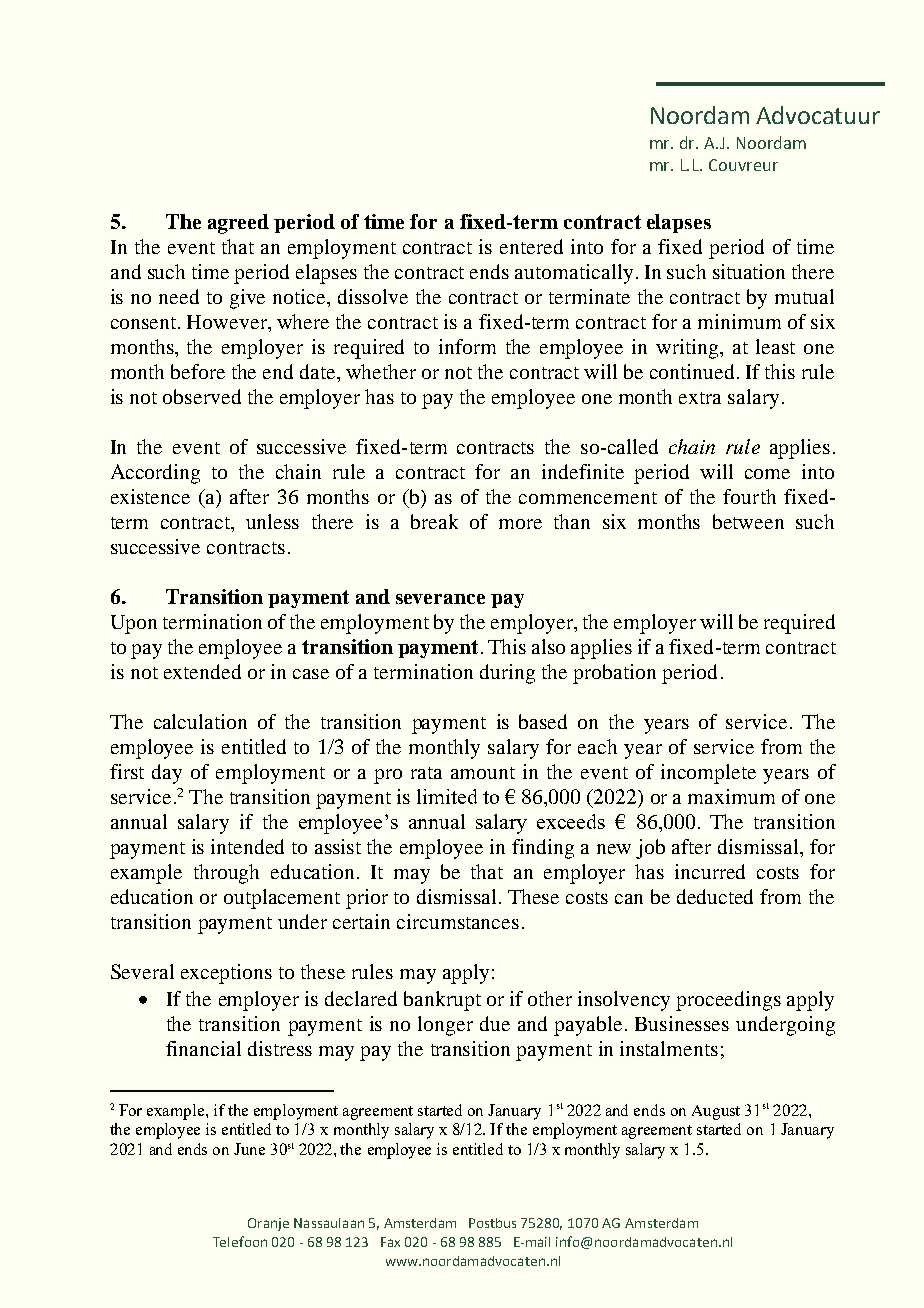 Image resolution: width=924 pixels, height=1308 pixels. What do you see at coordinates (268, 1224) in the screenshot?
I see `Oranje` at bounding box center [268, 1224].
